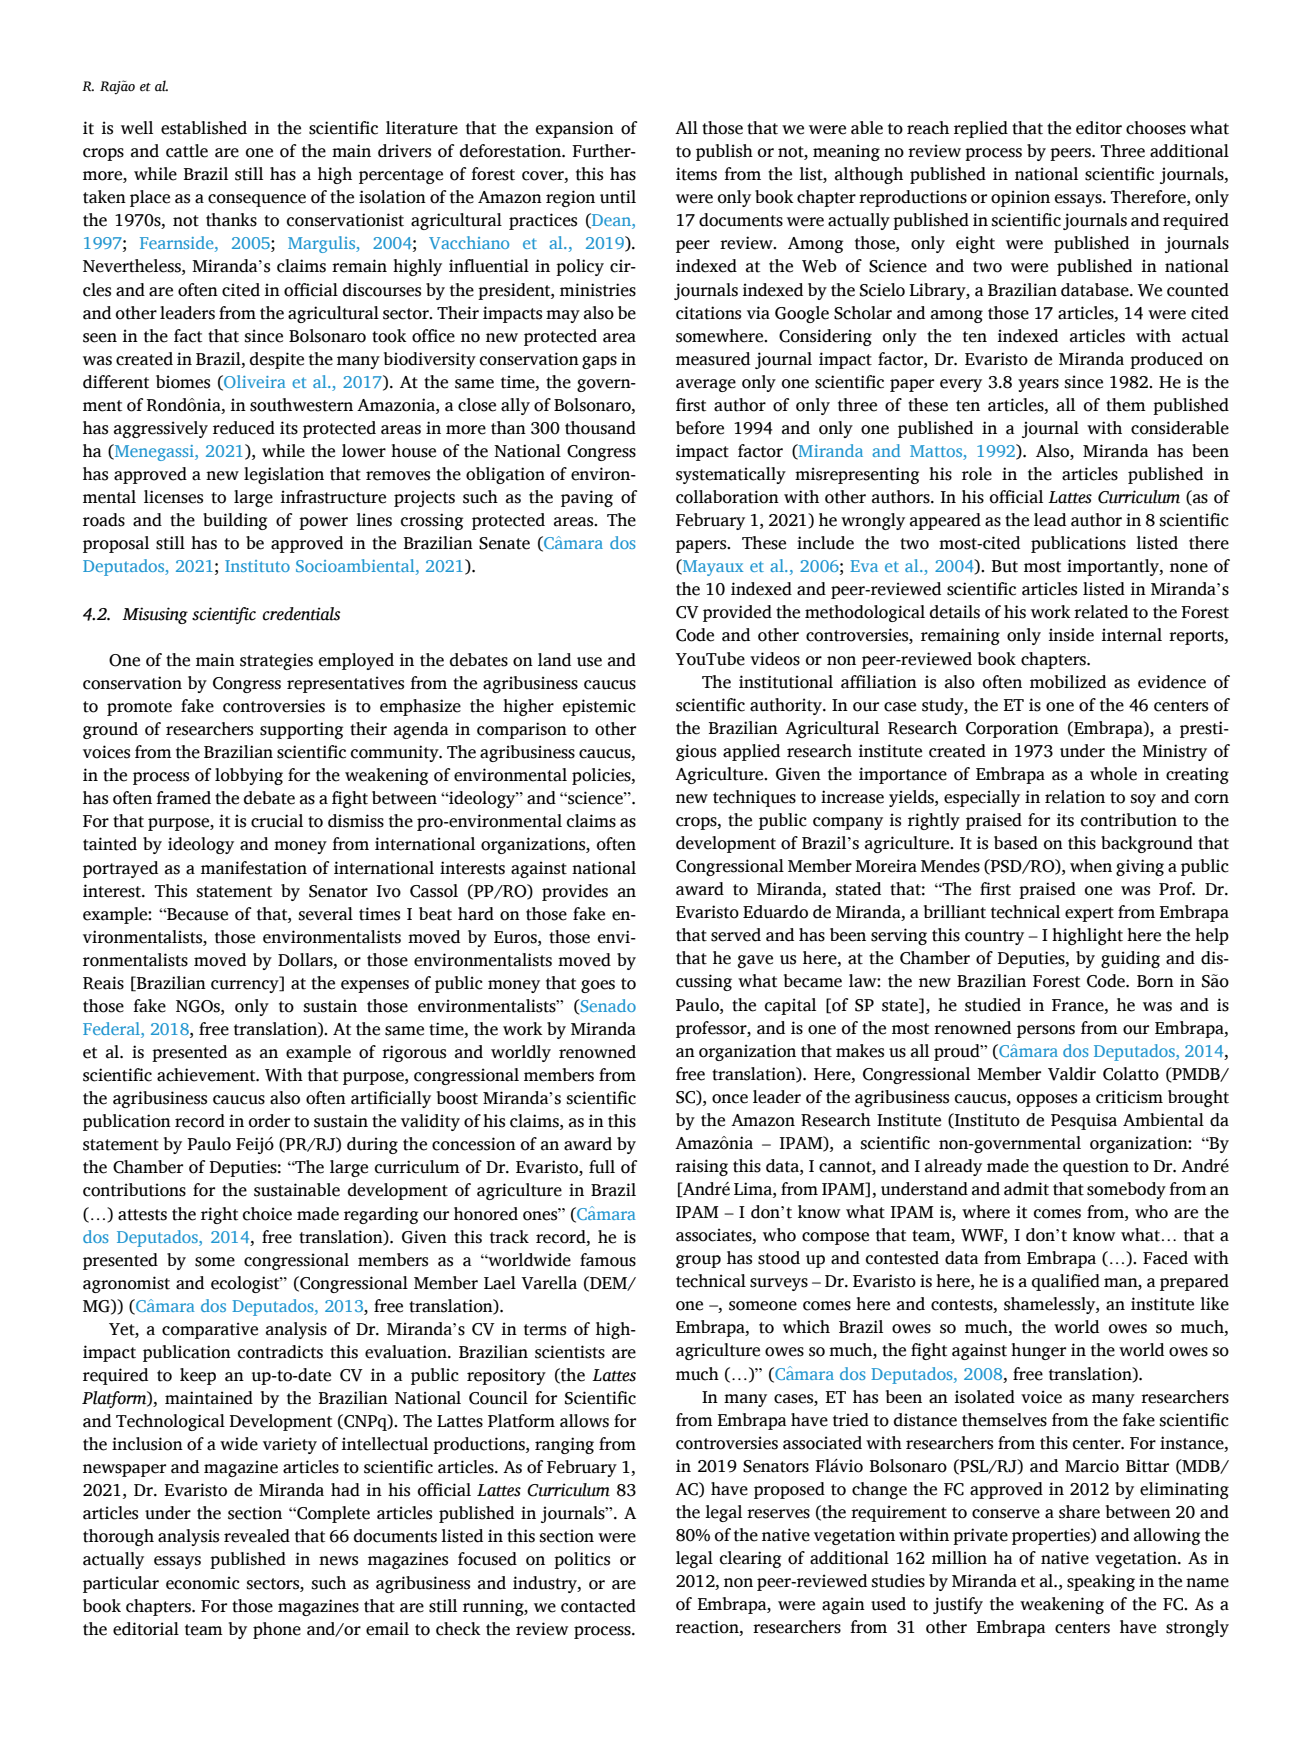 The image size is (1312, 1750). I want to click on role, so click(977, 474).
